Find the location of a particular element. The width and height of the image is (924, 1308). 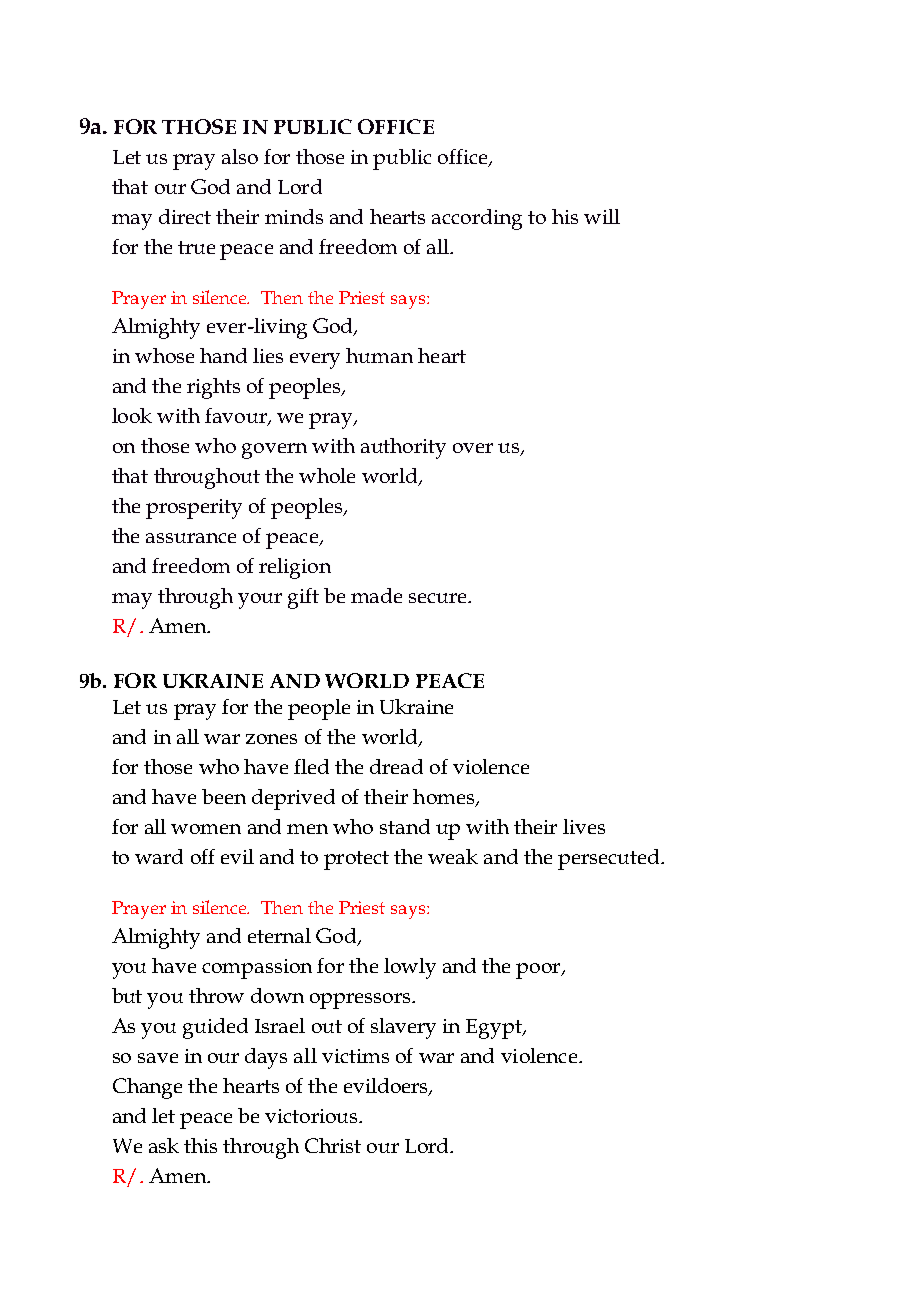

will is located at coordinates (602, 216).
